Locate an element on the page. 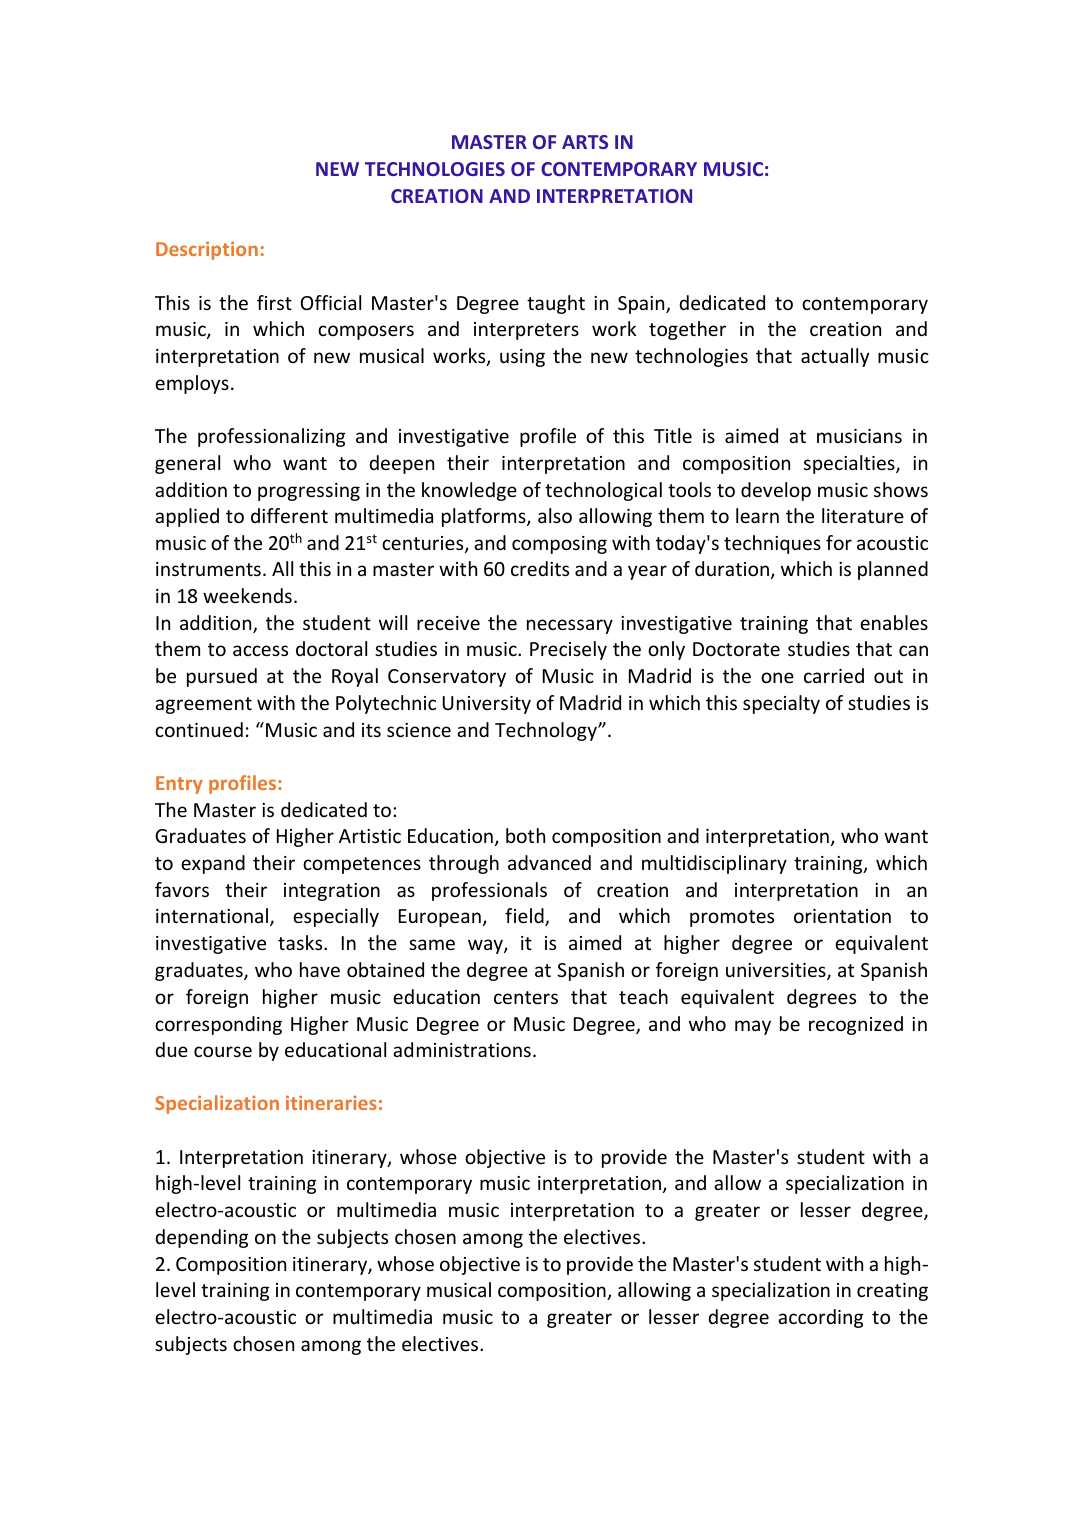 The height and width of the document is (1534, 1084). according is located at coordinates (820, 1318).
